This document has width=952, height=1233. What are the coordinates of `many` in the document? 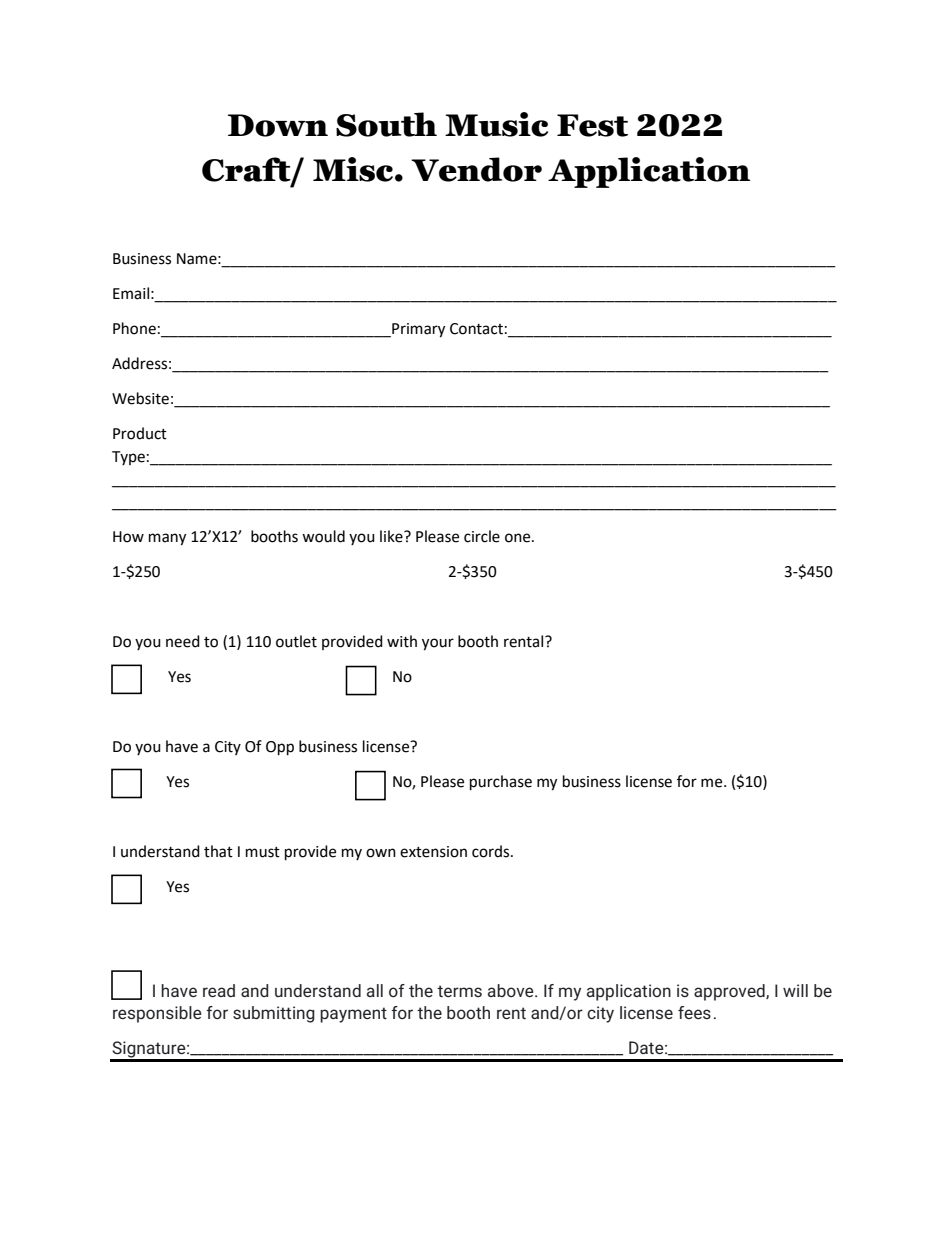 It's located at (167, 539).
